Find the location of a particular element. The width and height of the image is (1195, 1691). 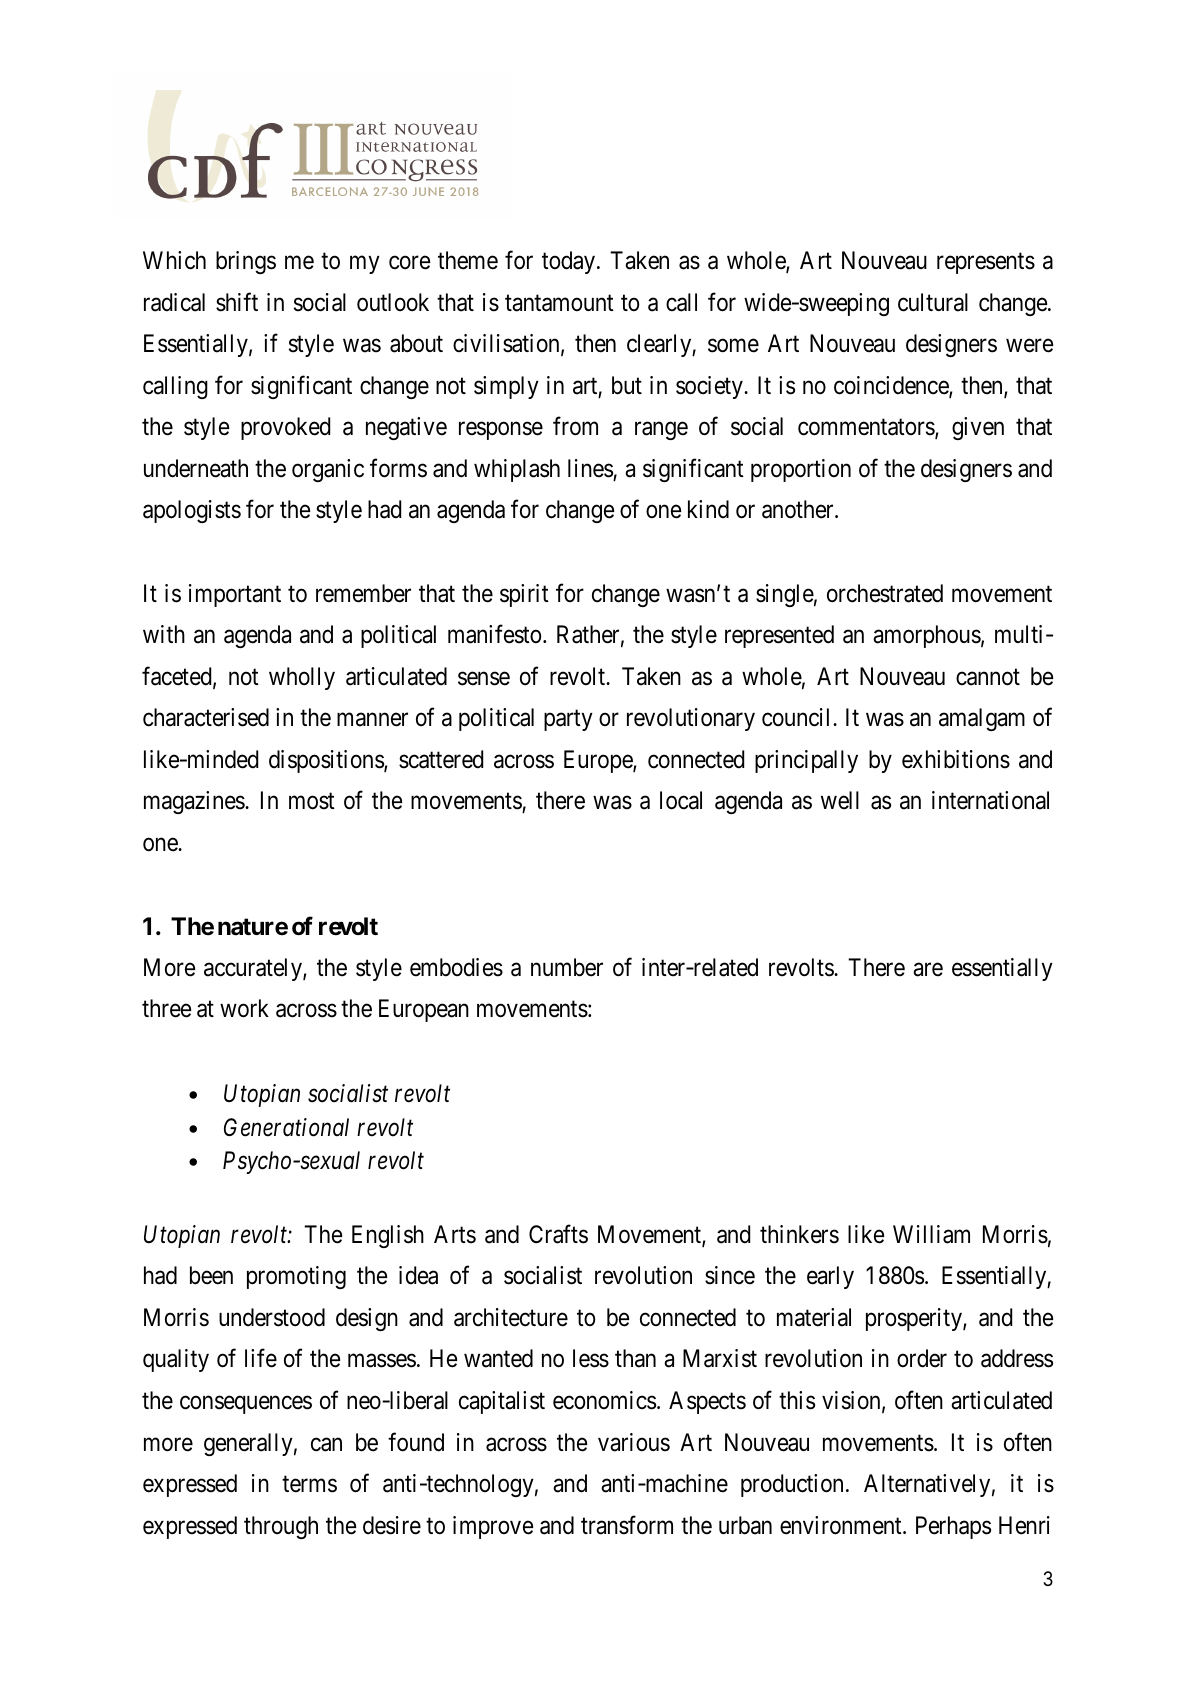

Perhaps is located at coordinates (953, 1527).
